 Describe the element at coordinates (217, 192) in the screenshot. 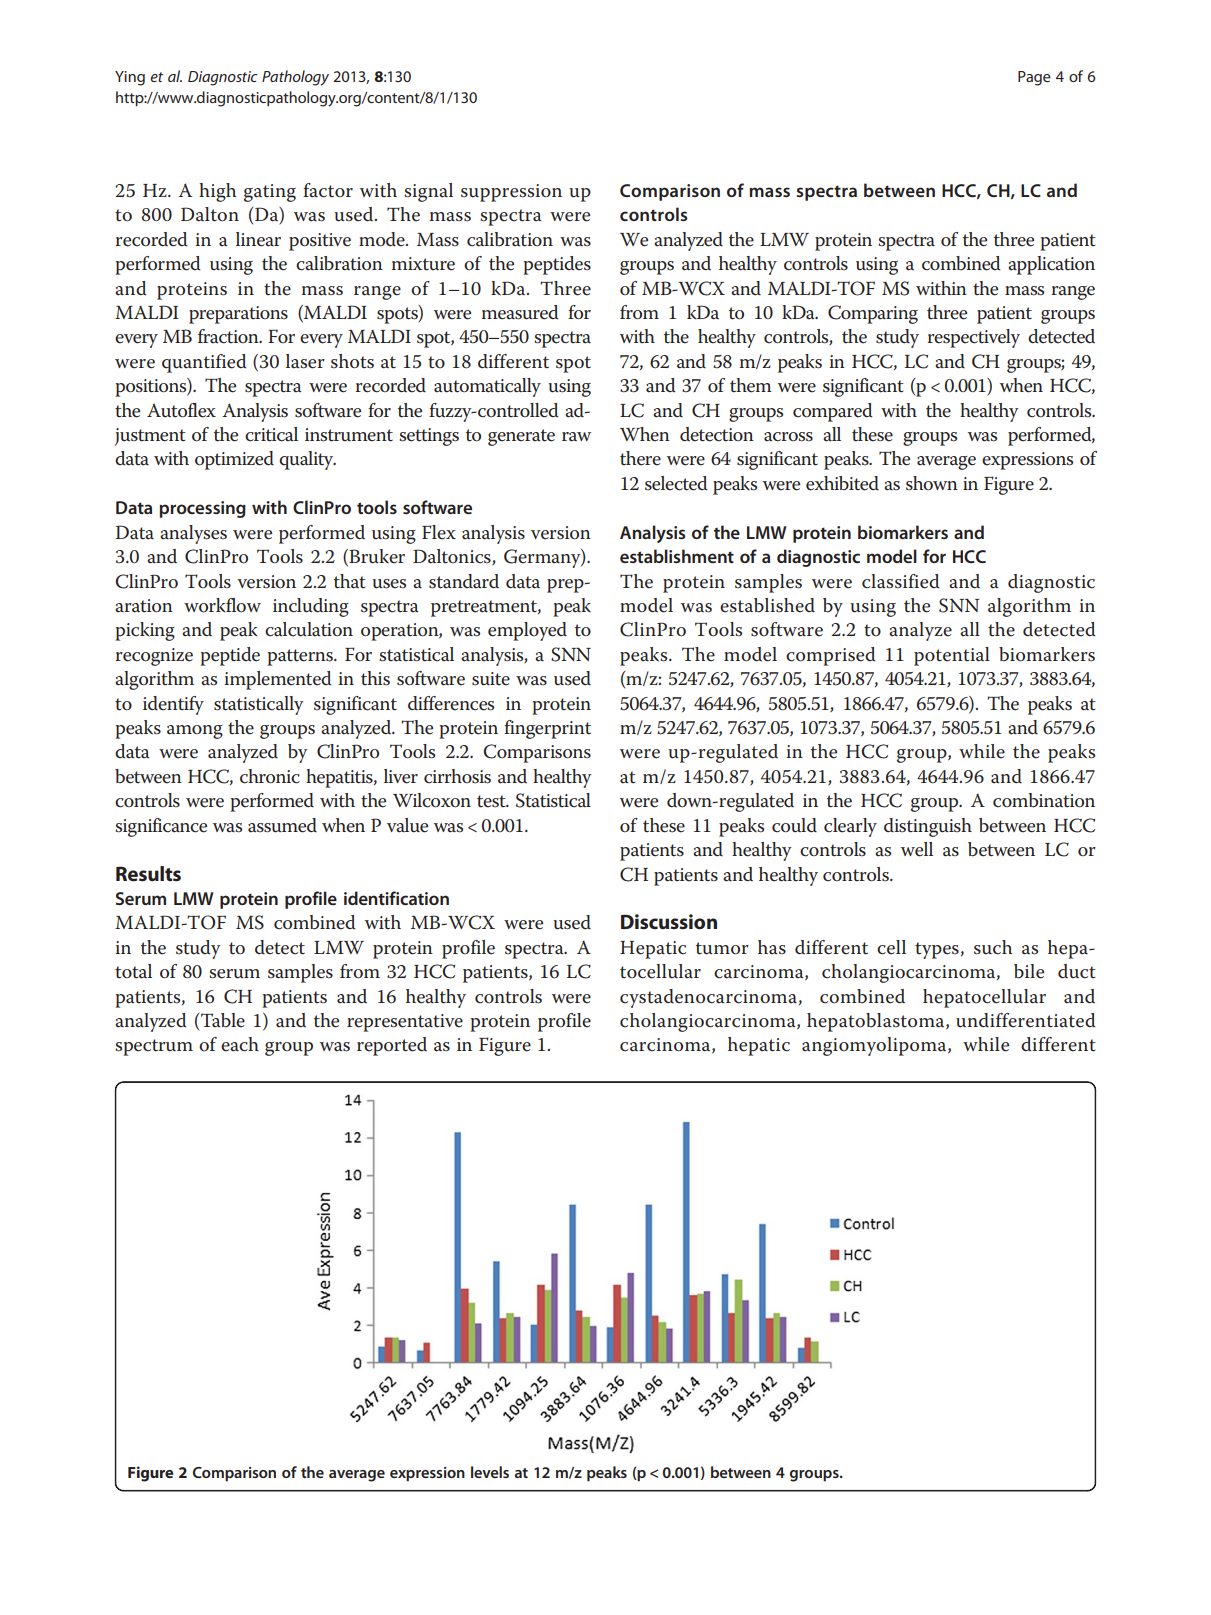

I see `high` at that location.
